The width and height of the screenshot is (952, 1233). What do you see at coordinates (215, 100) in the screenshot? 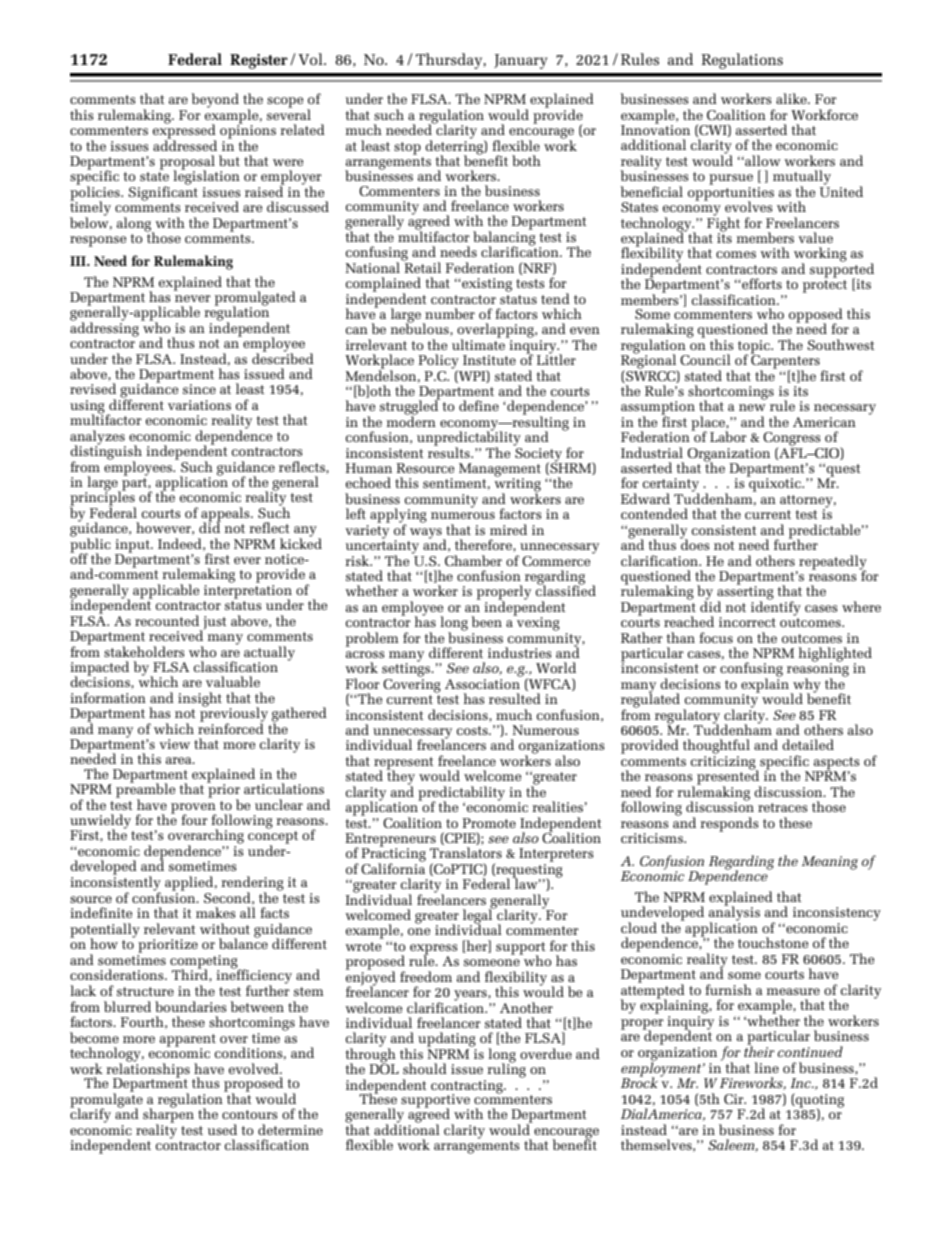
I see `beyond` at bounding box center [215, 100].
